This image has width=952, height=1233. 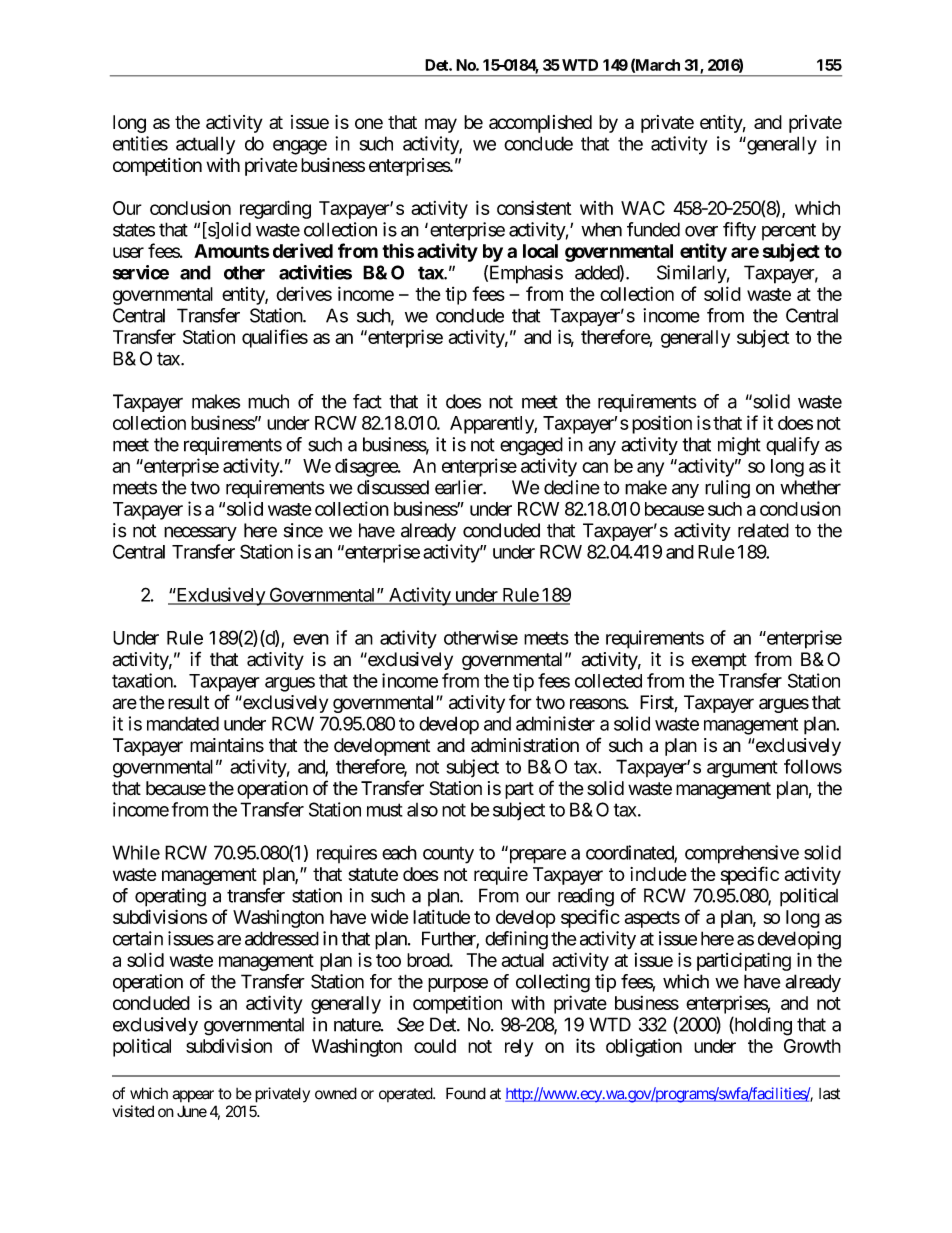 What do you see at coordinates (441, 125) in the image?
I see `may` at bounding box center [441, 125].
